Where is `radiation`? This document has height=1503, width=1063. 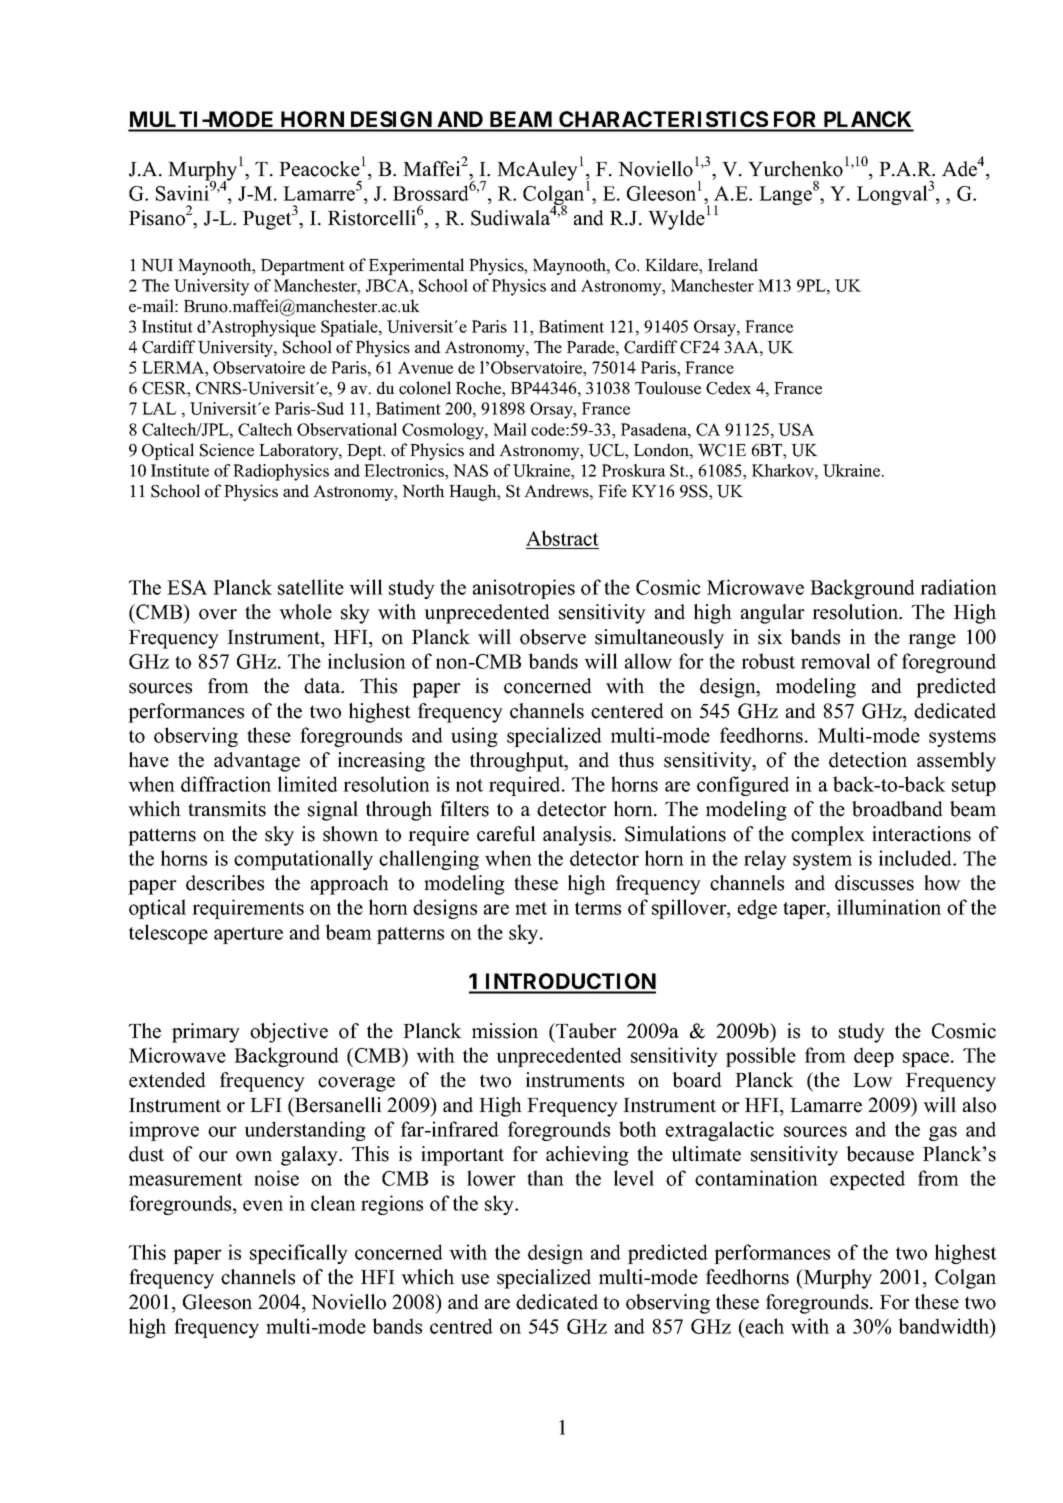
radiation is located at coordinates (958, 587).
